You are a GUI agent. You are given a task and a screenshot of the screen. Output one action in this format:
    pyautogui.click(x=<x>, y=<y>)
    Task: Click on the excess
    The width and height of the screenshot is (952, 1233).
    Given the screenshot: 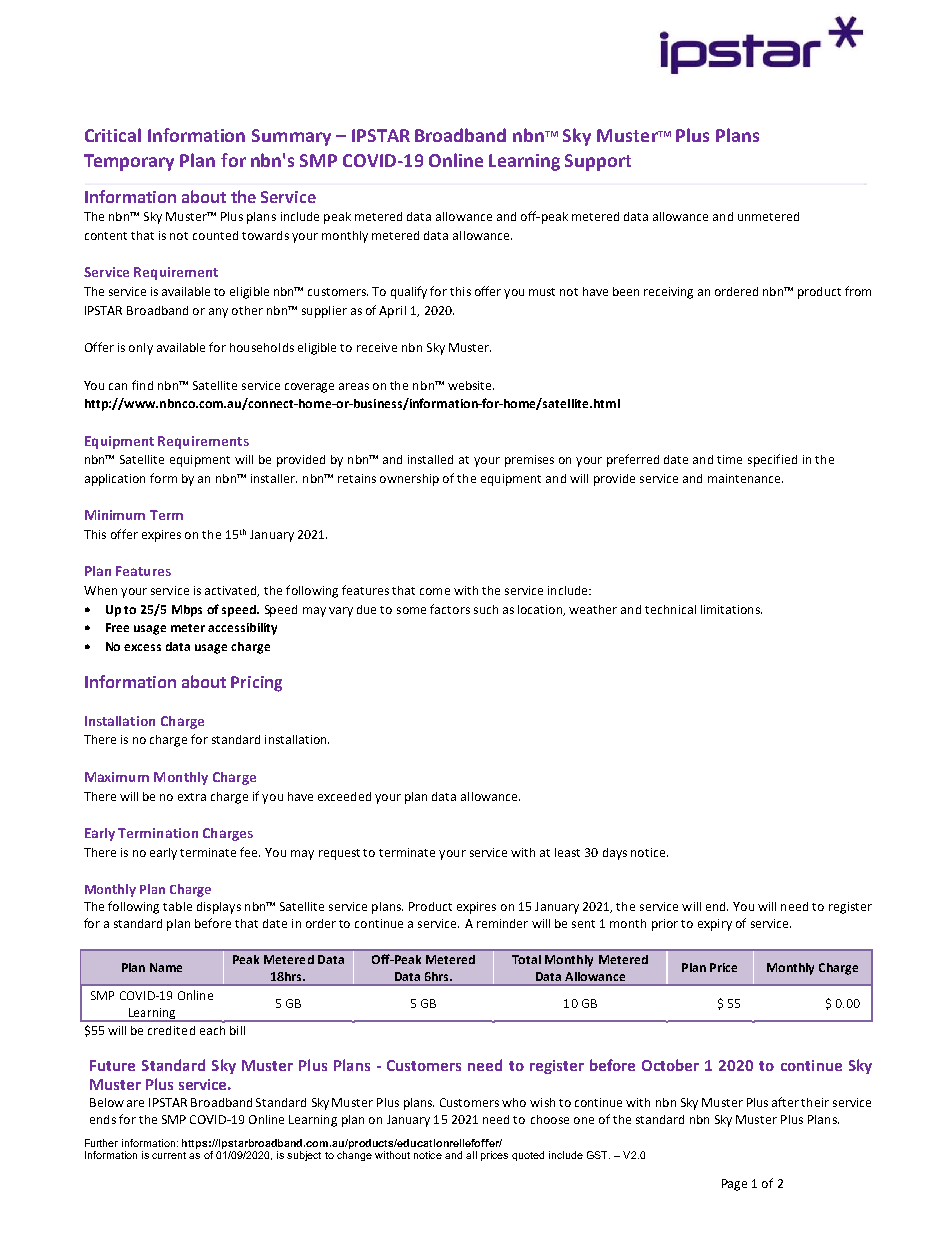 What is the action you would take?
    pyautogui.click(x=142, y=647)
